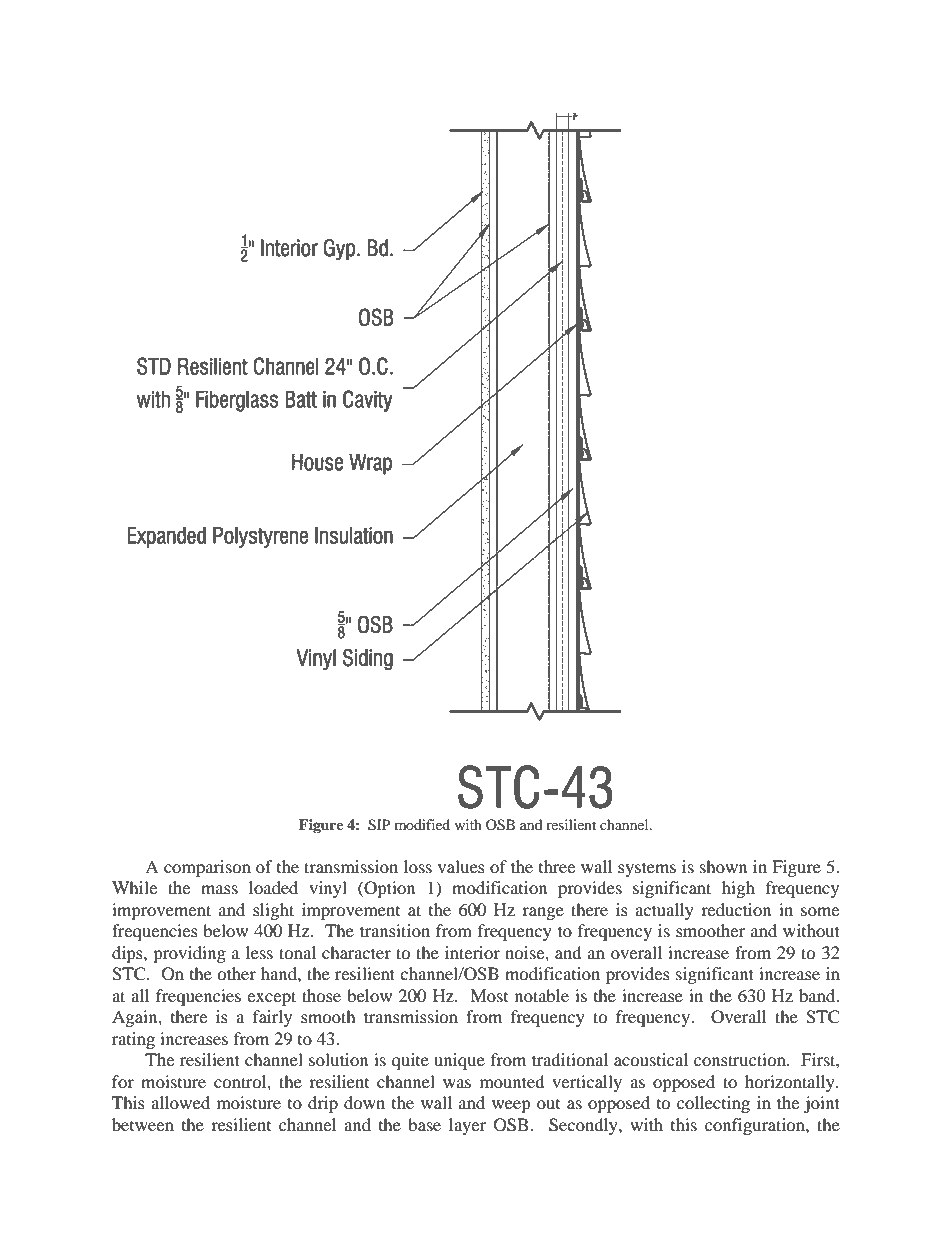 This image has height=1233, width=952. What do you see at coordinates (422, 824) in the image?
I see `modified` at bounding box center [422, 824].
